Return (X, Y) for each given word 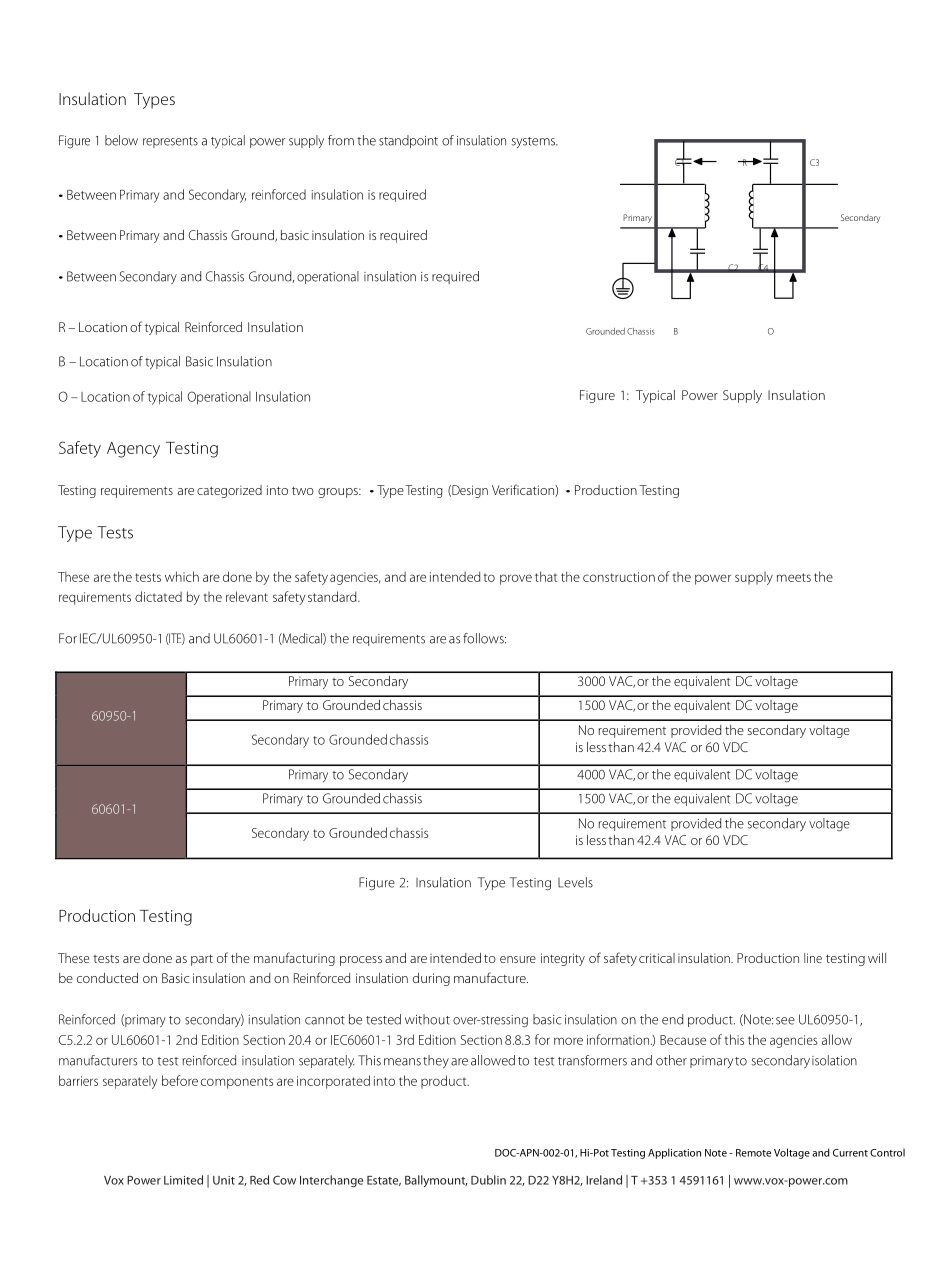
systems (534, 142)
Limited (183, 1180)
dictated (158, 596)
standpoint (408, 141)
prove (516, 579)
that (546, 576)
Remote (753, 1153)
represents (170, 142)
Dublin (488, 1180)
